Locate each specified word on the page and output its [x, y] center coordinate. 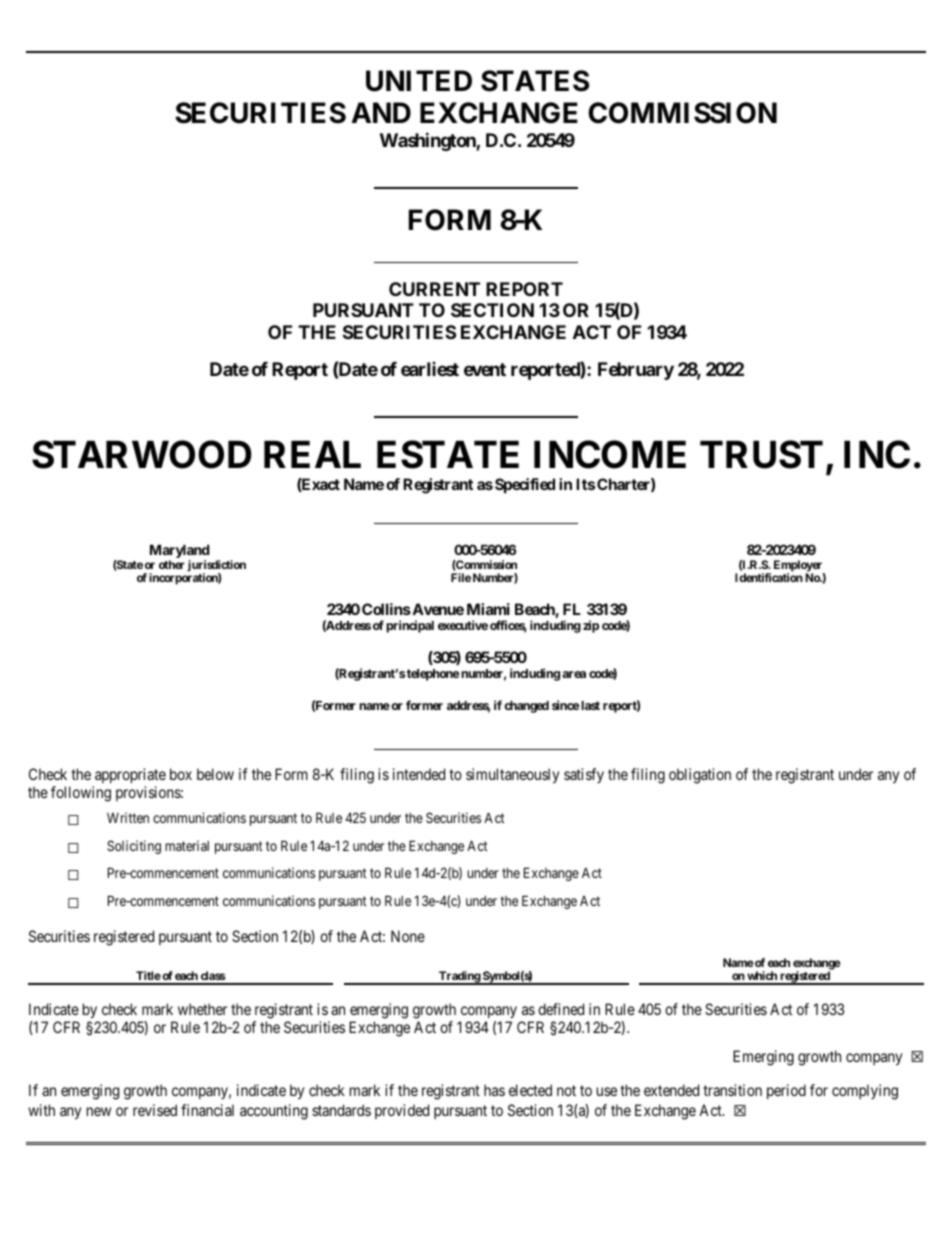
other [172, 564]
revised [155, 1110]
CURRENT [434, 289]
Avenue [437, 609]
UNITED [419, 81]
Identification [769, 577]
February [636, 371]
